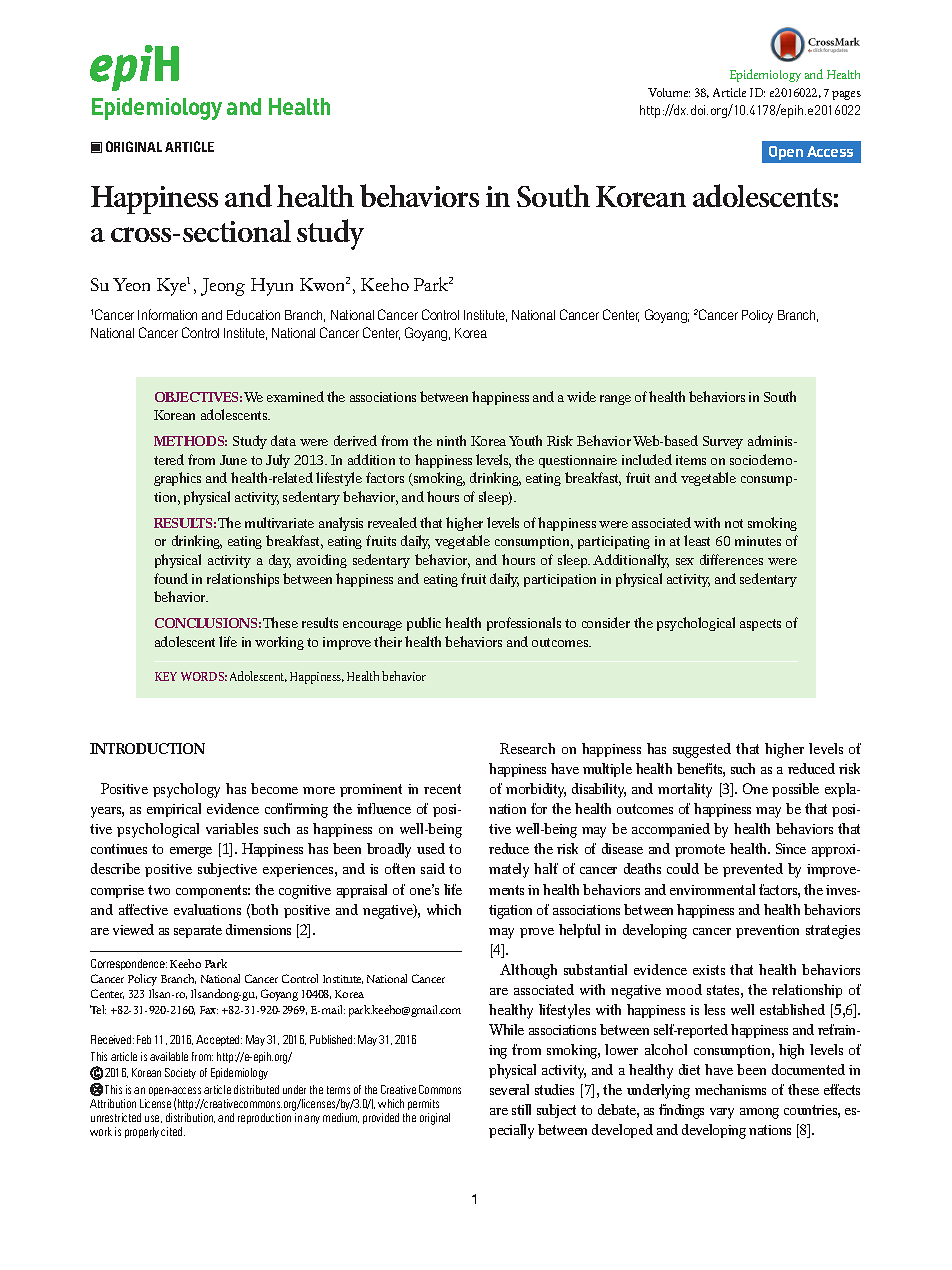 This screenshot has width=952, height=1270. What do you see at coordinates (723, 442) in the screenshot?
I see `Survey` at bounding box center [723, 442].
